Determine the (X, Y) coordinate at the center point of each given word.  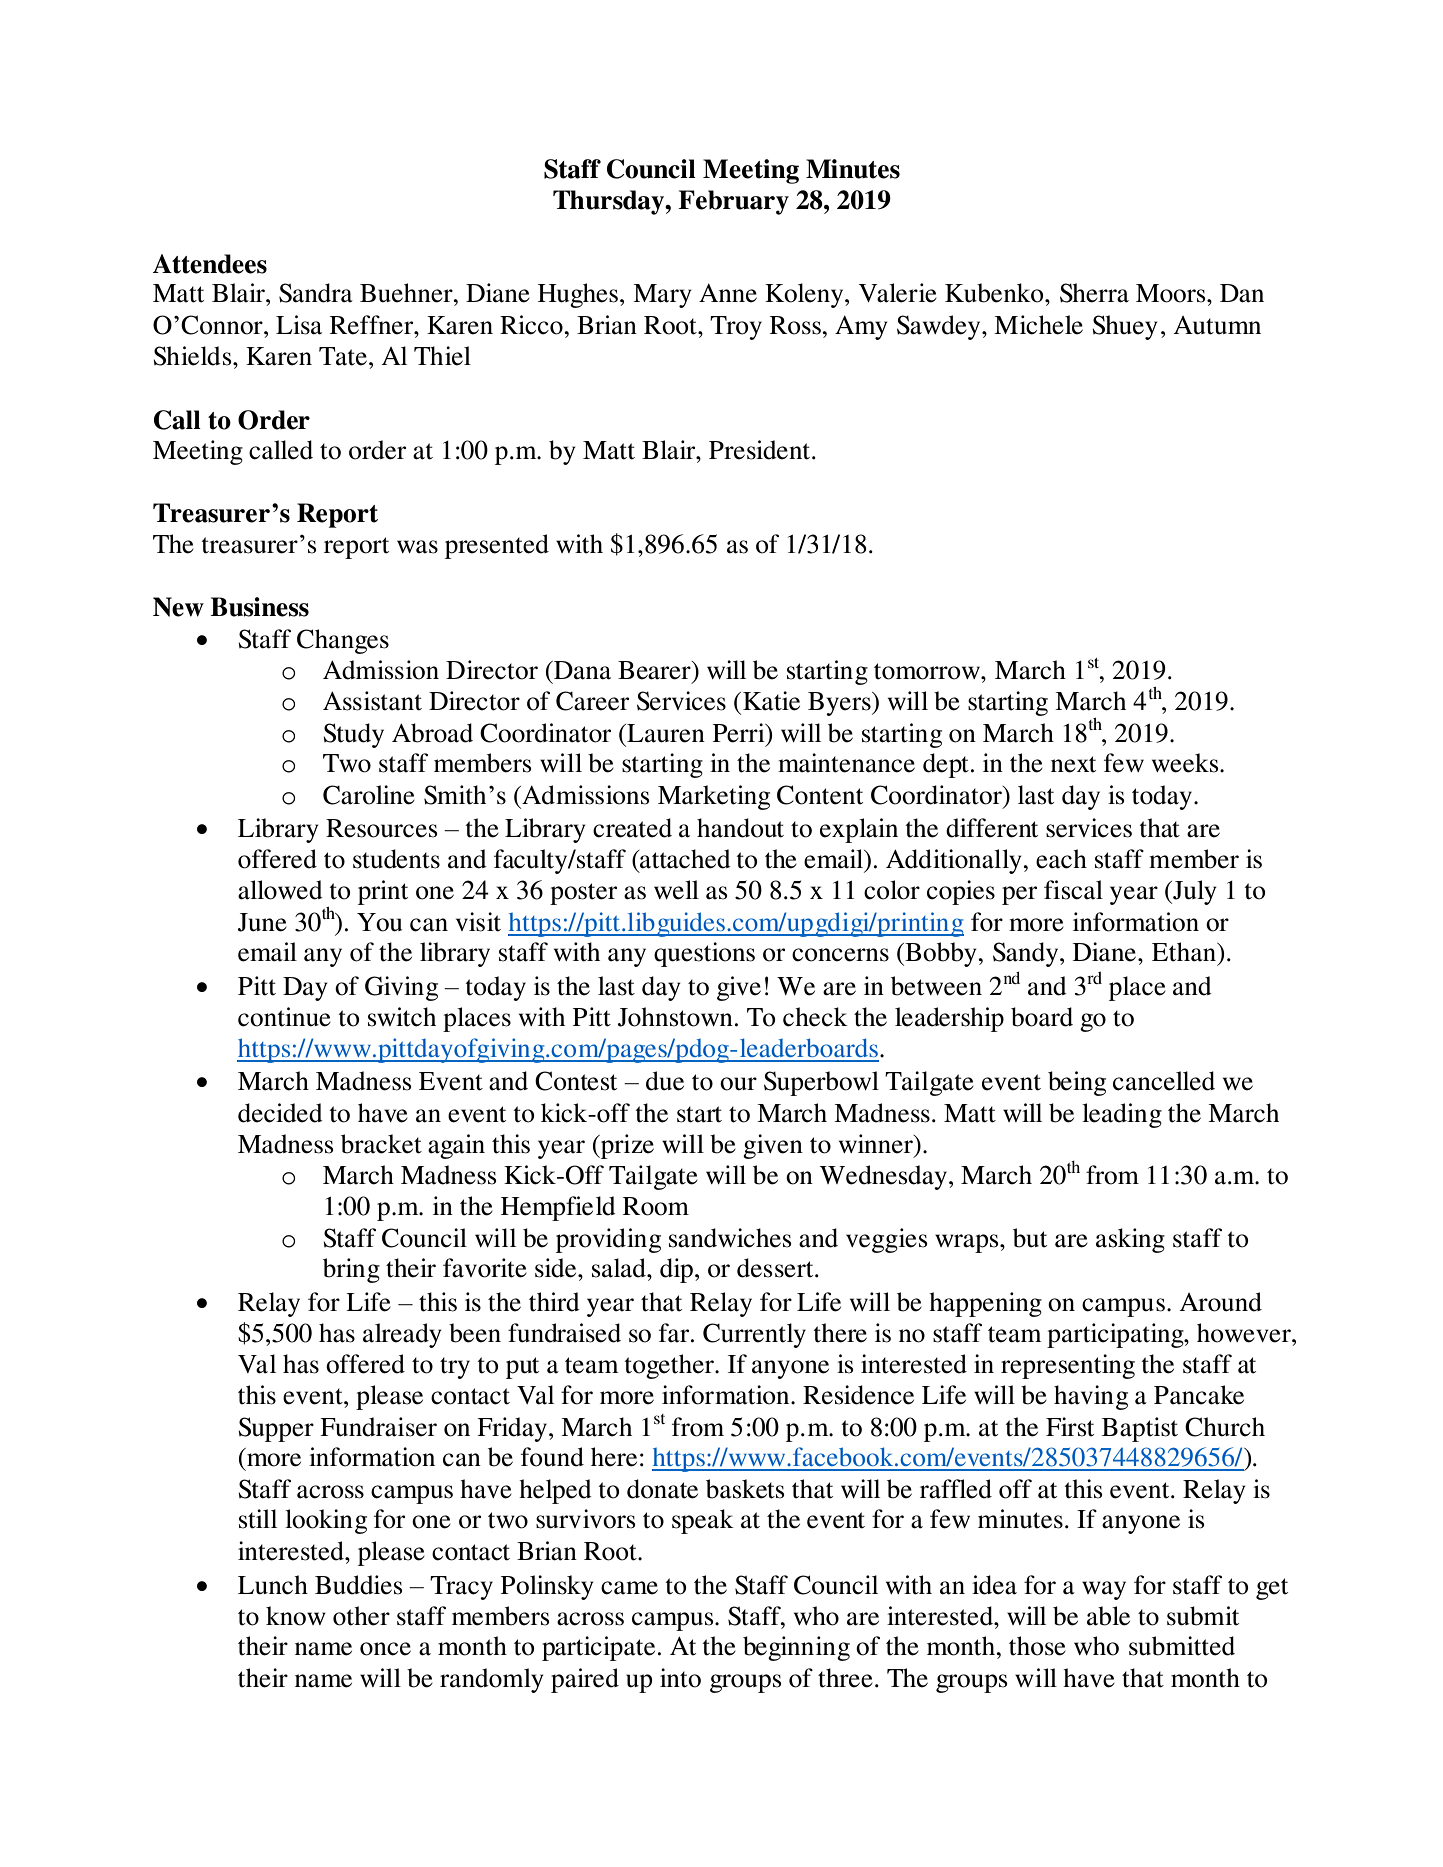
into (680, 1678)
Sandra (316, 293)
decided (280, 1113)
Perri (740, 733)
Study (354, 735)
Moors (1172, 293)
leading (1122, 1115)
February (733, 202)
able (1108, 1616)
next (1073, 764)
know (296, 1616)
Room (656, 1206)
